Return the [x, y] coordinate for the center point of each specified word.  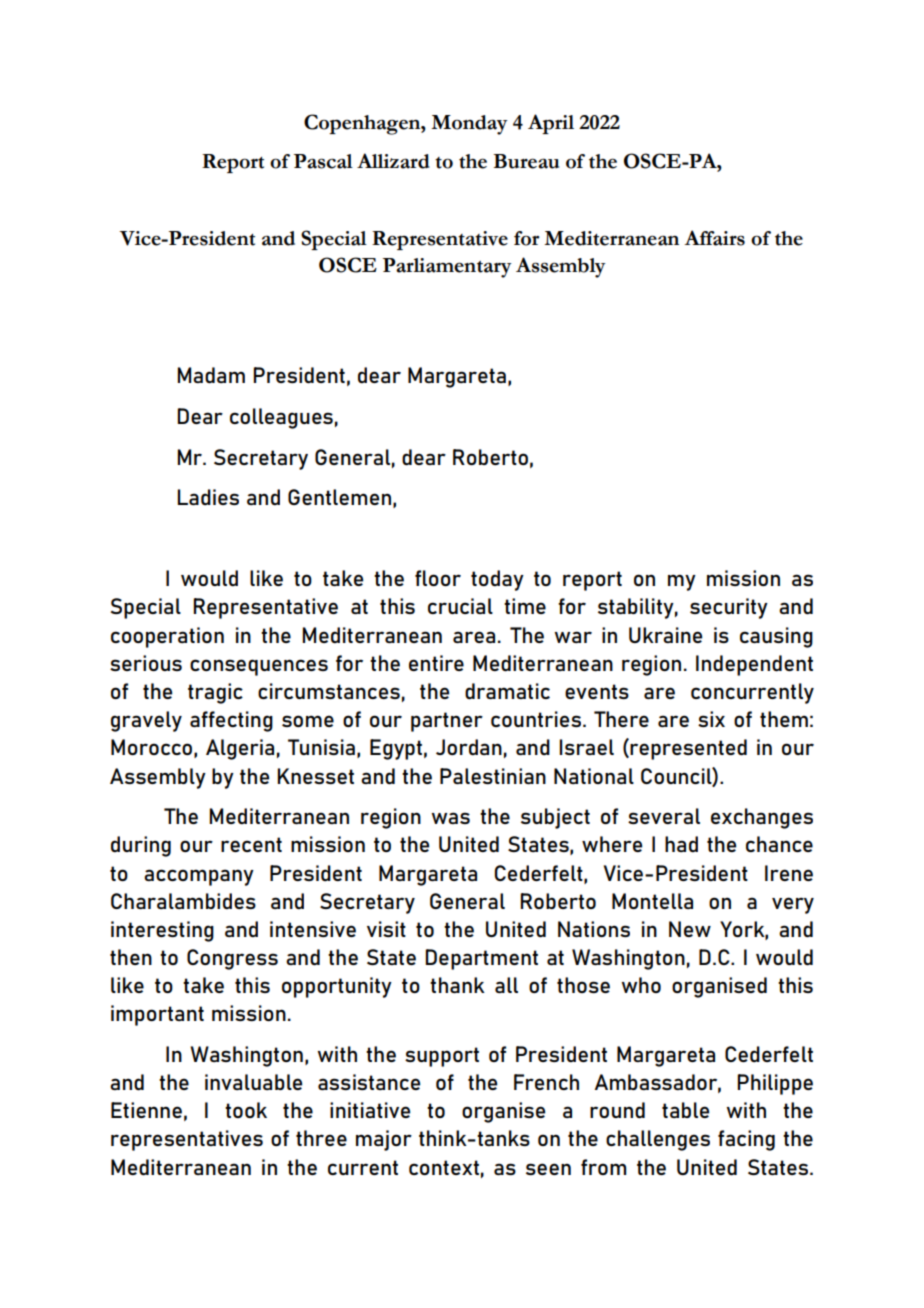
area [474, 637]
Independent [754, 665]
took [246, 1110]
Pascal [323, 161]
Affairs [714, 238]
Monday [469, 125]
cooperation [167, 637]
